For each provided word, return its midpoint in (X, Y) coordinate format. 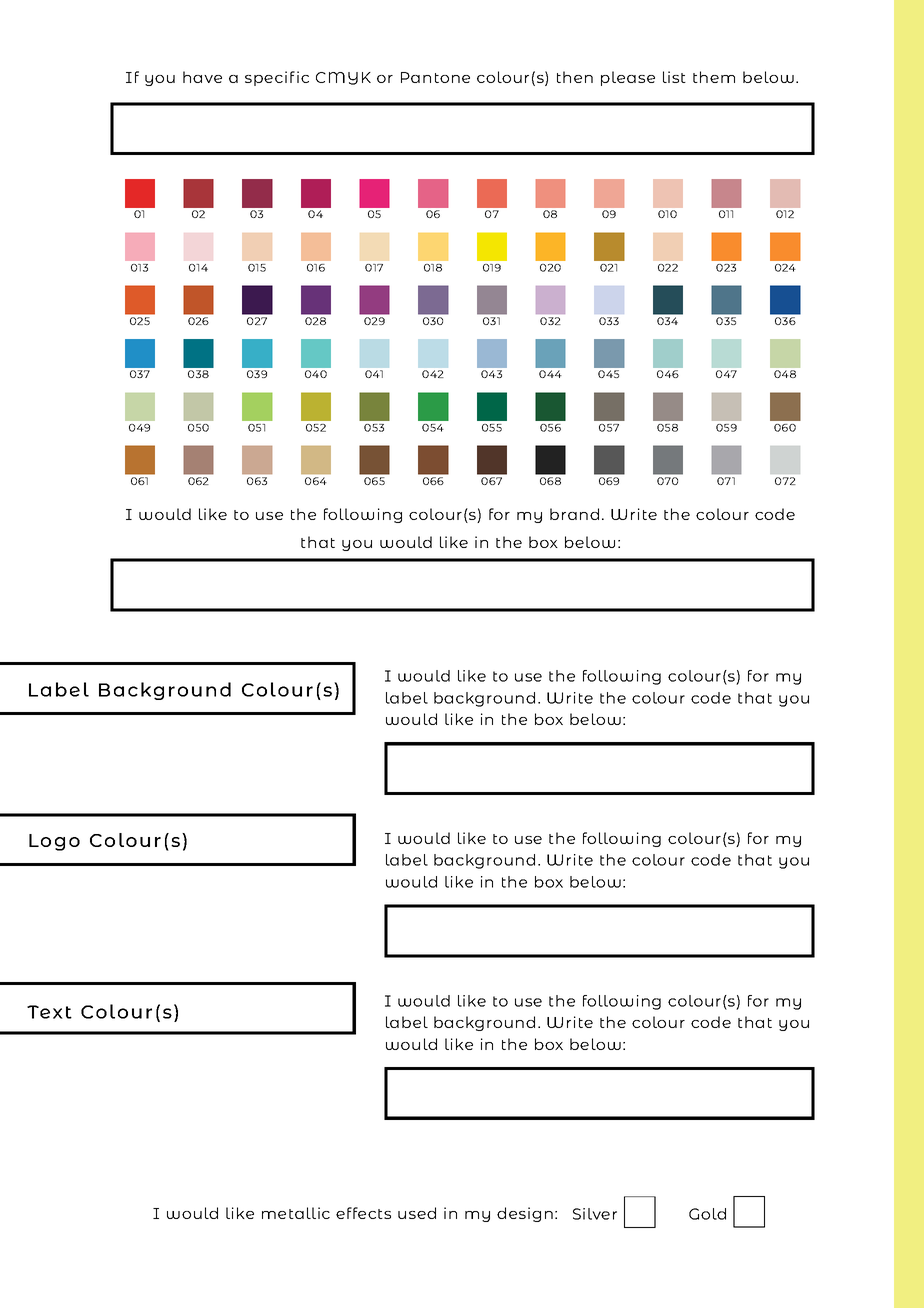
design (525, 1214)
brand (574, 514)
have (202, 77)
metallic (296, 1213)
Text (49, 1012)
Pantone (435, 77)
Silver (595, 1214)
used (417, 1213)
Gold (707, 1214)
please (628, 78)
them (714, 77)
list (674, 77)
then (575, 77)
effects (363, 1213)
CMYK (343, 78)
